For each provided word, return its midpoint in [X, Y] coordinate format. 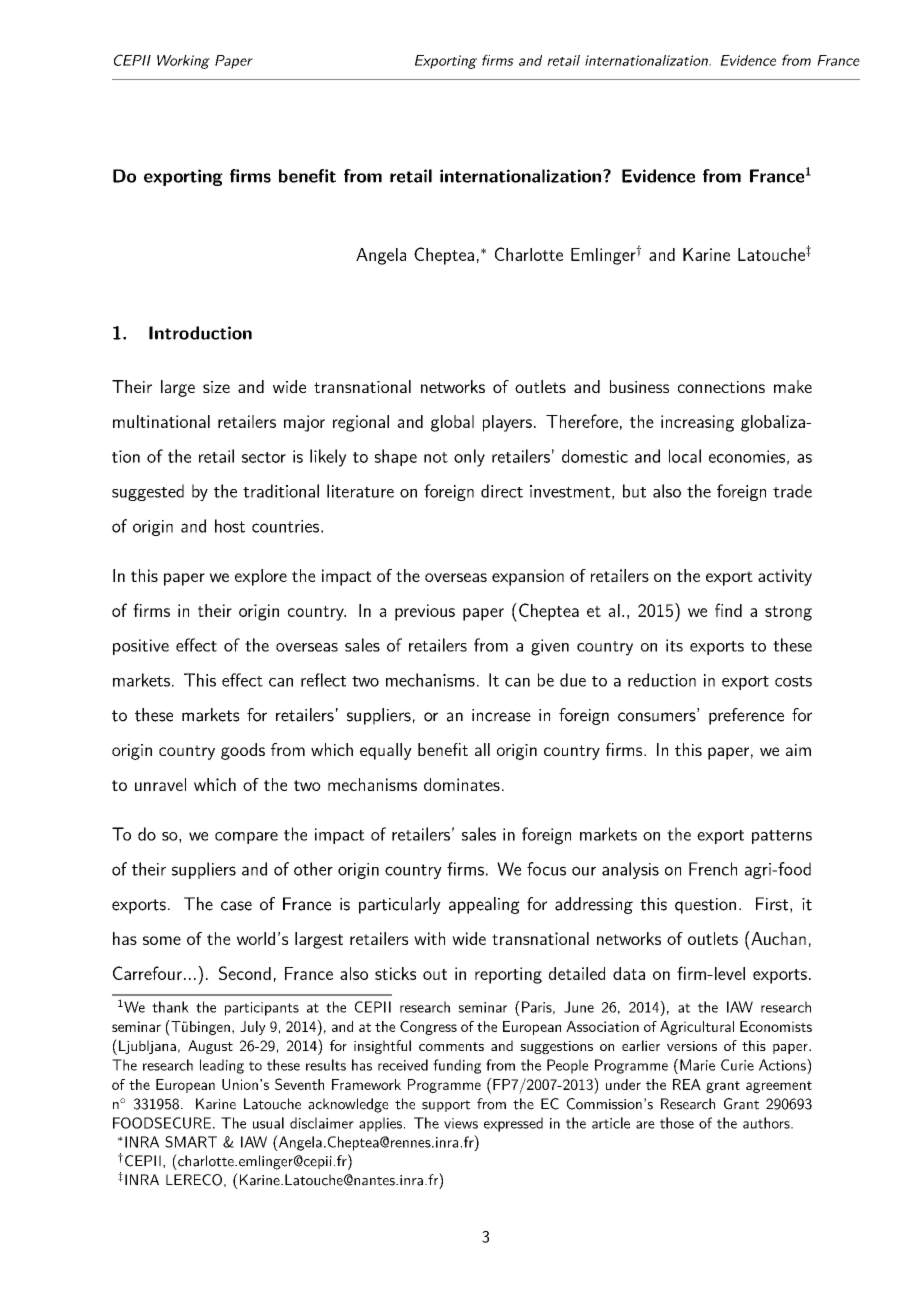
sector [264, 457]
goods [243, 751]
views [461, 1123]
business [639, 386]
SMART [191, 1142]
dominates [462, 784]
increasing [697, 423]
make [793, 386]
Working [183, 62]
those [677, 1123]
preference [746, 716]
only [469, 458]
